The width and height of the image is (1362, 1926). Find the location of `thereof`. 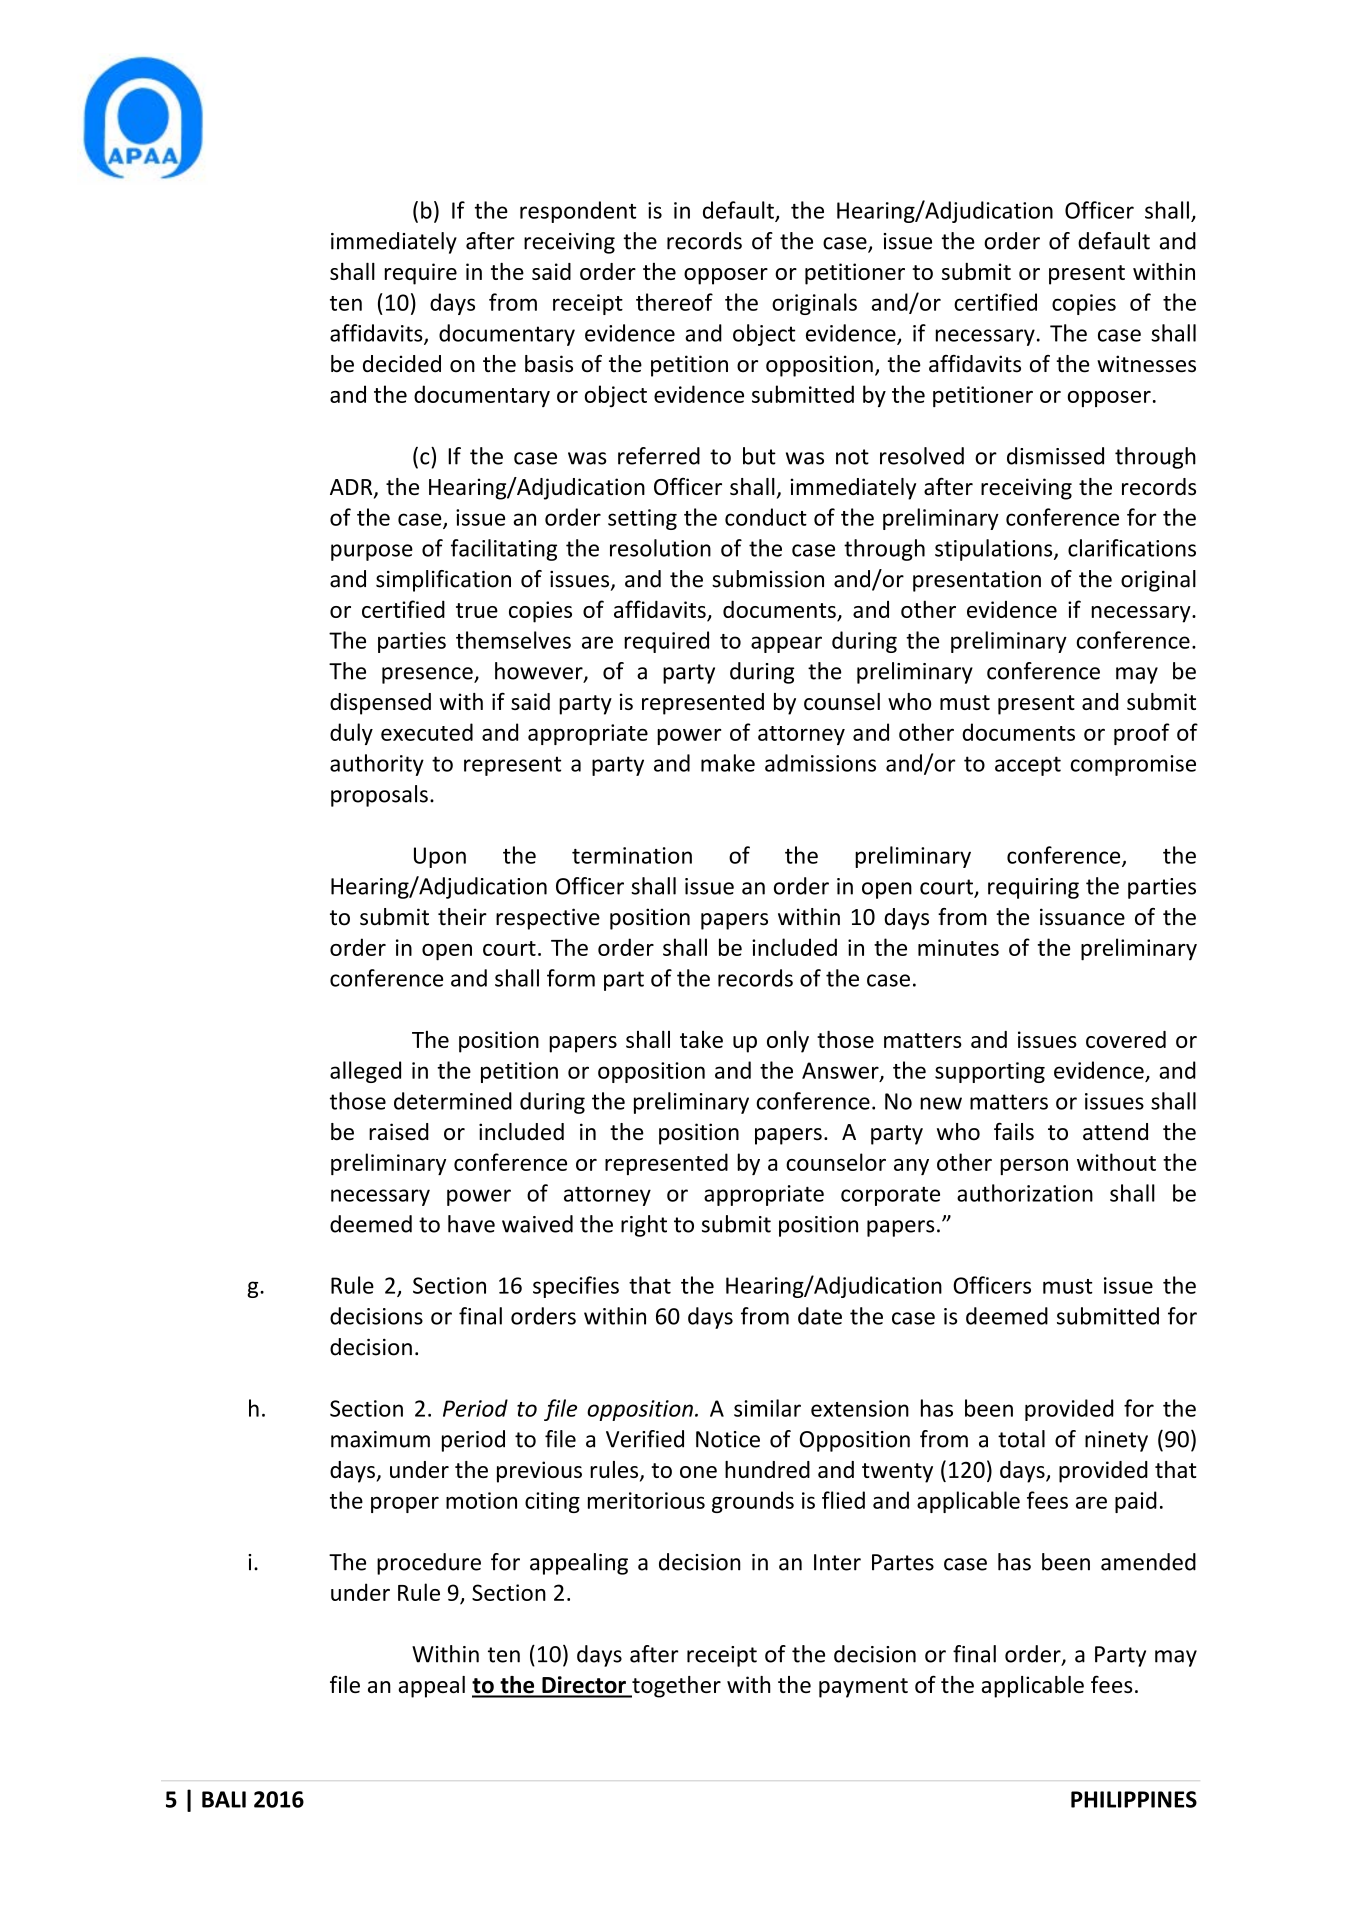

thereof is located at coordinates (674, 302).
